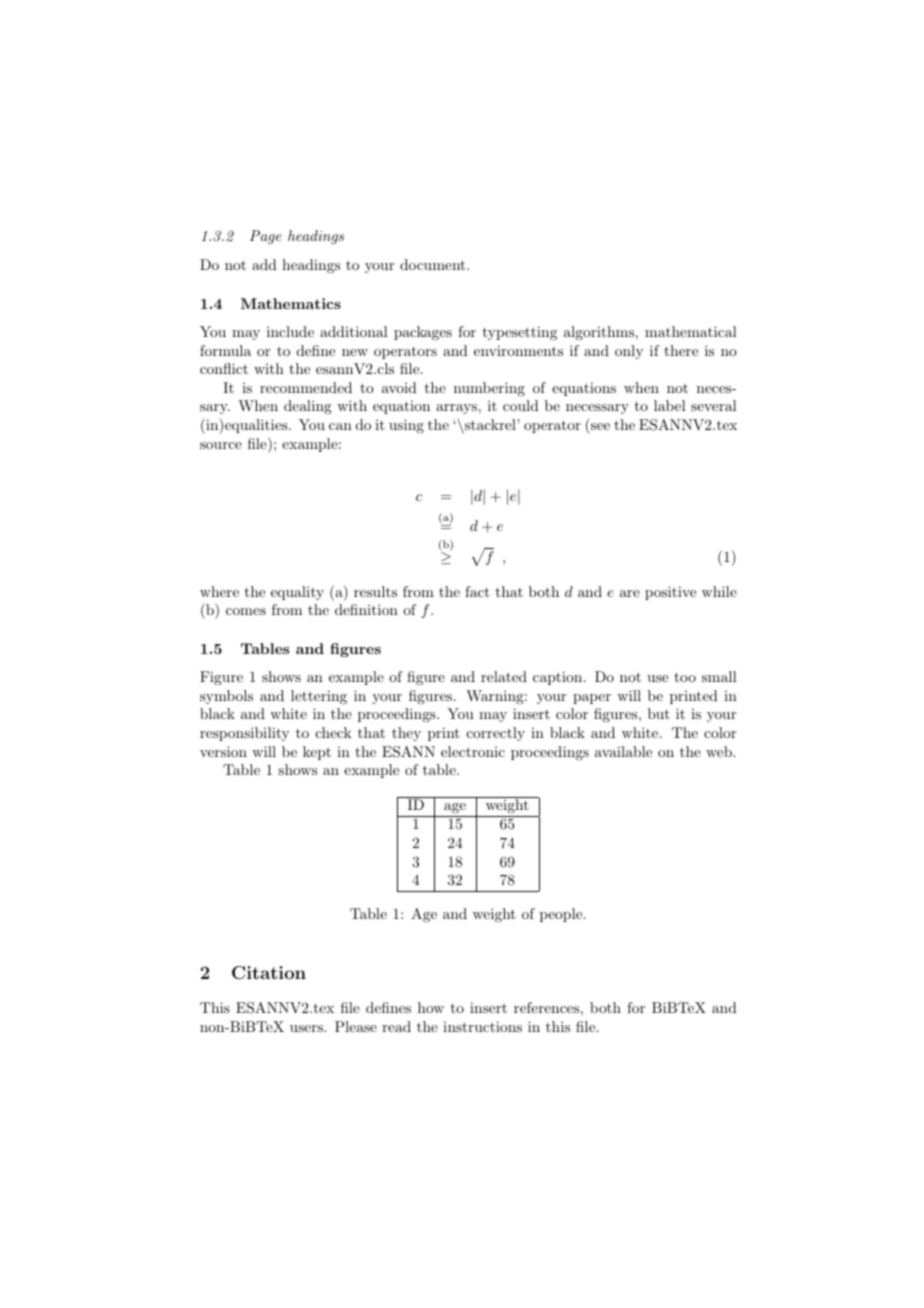 Image resolution: width=924 pixels, height=1308 pixels. Describe the element at coordinates (434, 264) in the screenshot. I see `document` at that location.
